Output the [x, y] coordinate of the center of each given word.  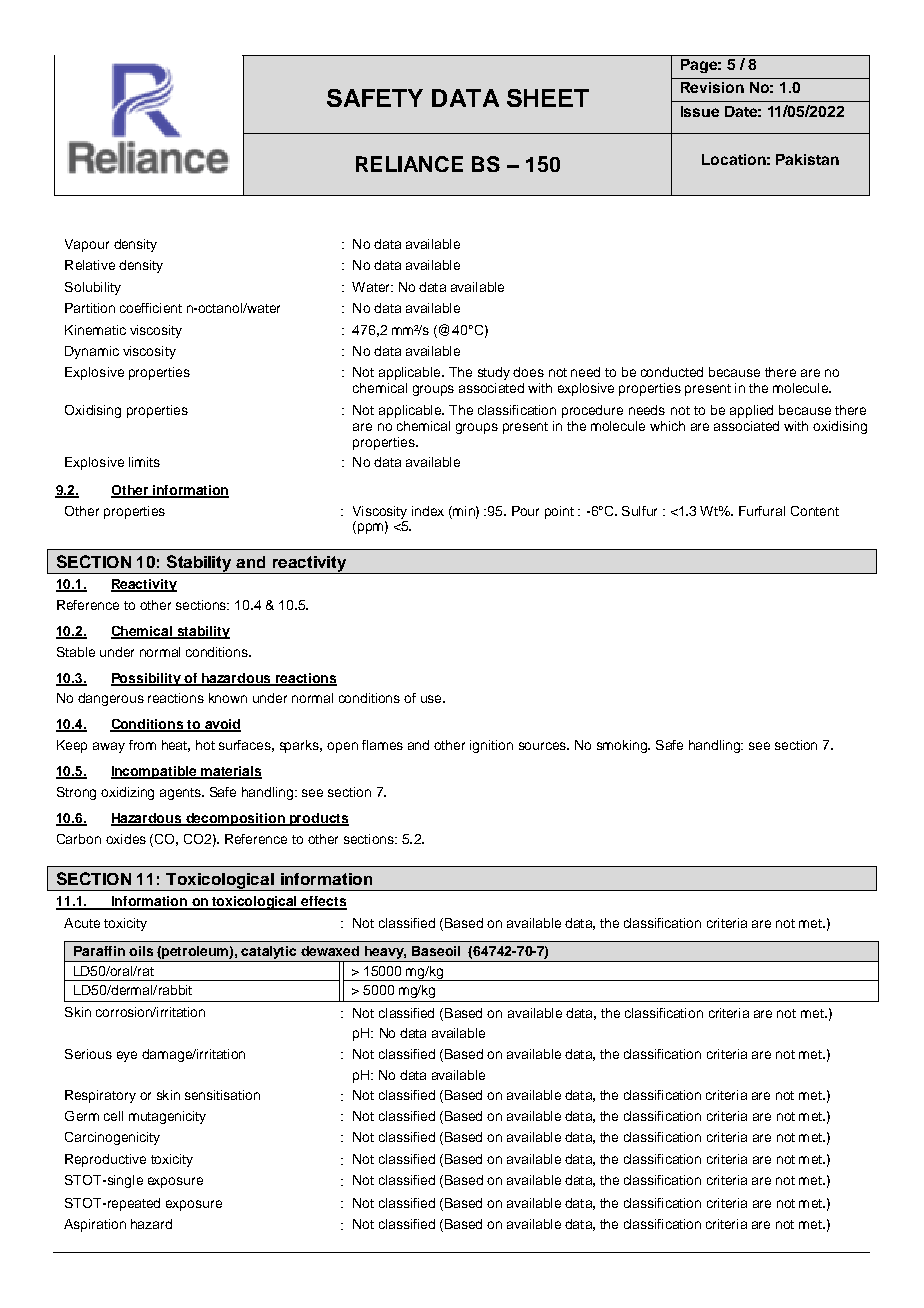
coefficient [151, 308]
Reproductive [105, 1160]
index [428, 511]
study [494, 373]
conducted [672, 372]
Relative [90, 265]
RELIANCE [409, 164]
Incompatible [155, 772]
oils [141, 951]
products [318, 819]
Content [815, 511]
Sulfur [639, 511]
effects [323, 902]
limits [144, 462]
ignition [491, 746]
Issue [700, 111]
